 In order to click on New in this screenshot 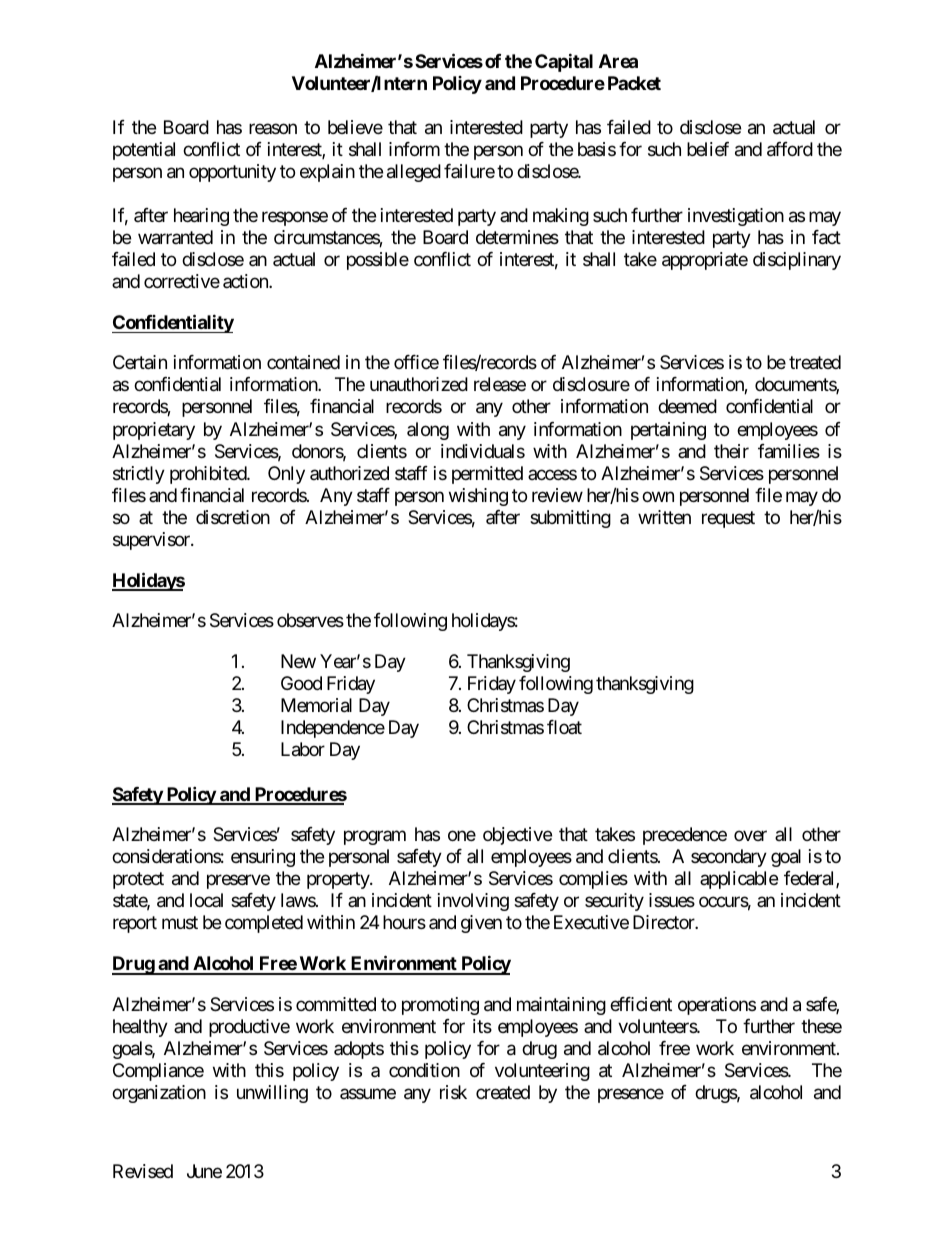, I will do `click(298, 661)`.
